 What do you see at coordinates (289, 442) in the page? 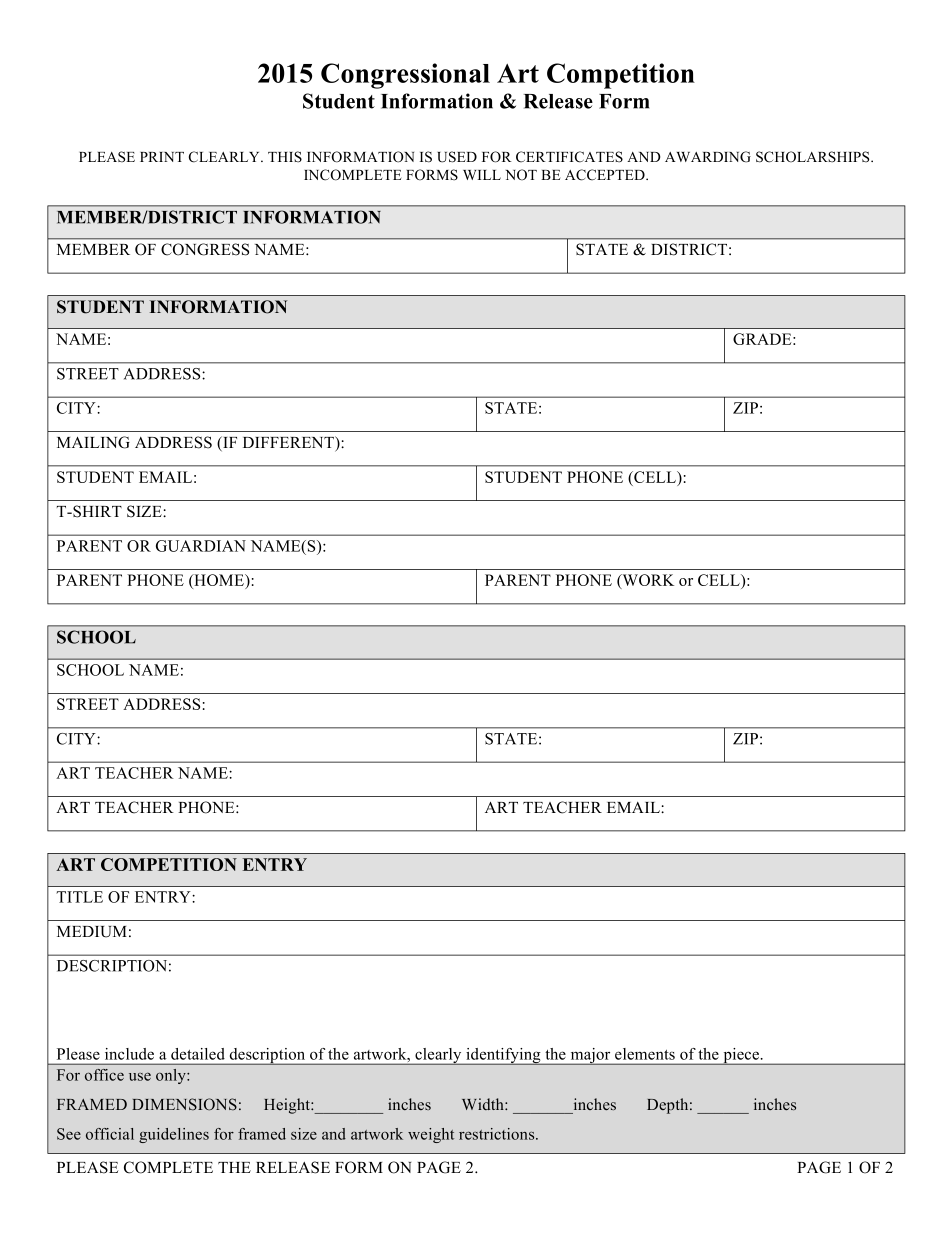
I see `DIFFERENT` at bounding box center [289, 442].
